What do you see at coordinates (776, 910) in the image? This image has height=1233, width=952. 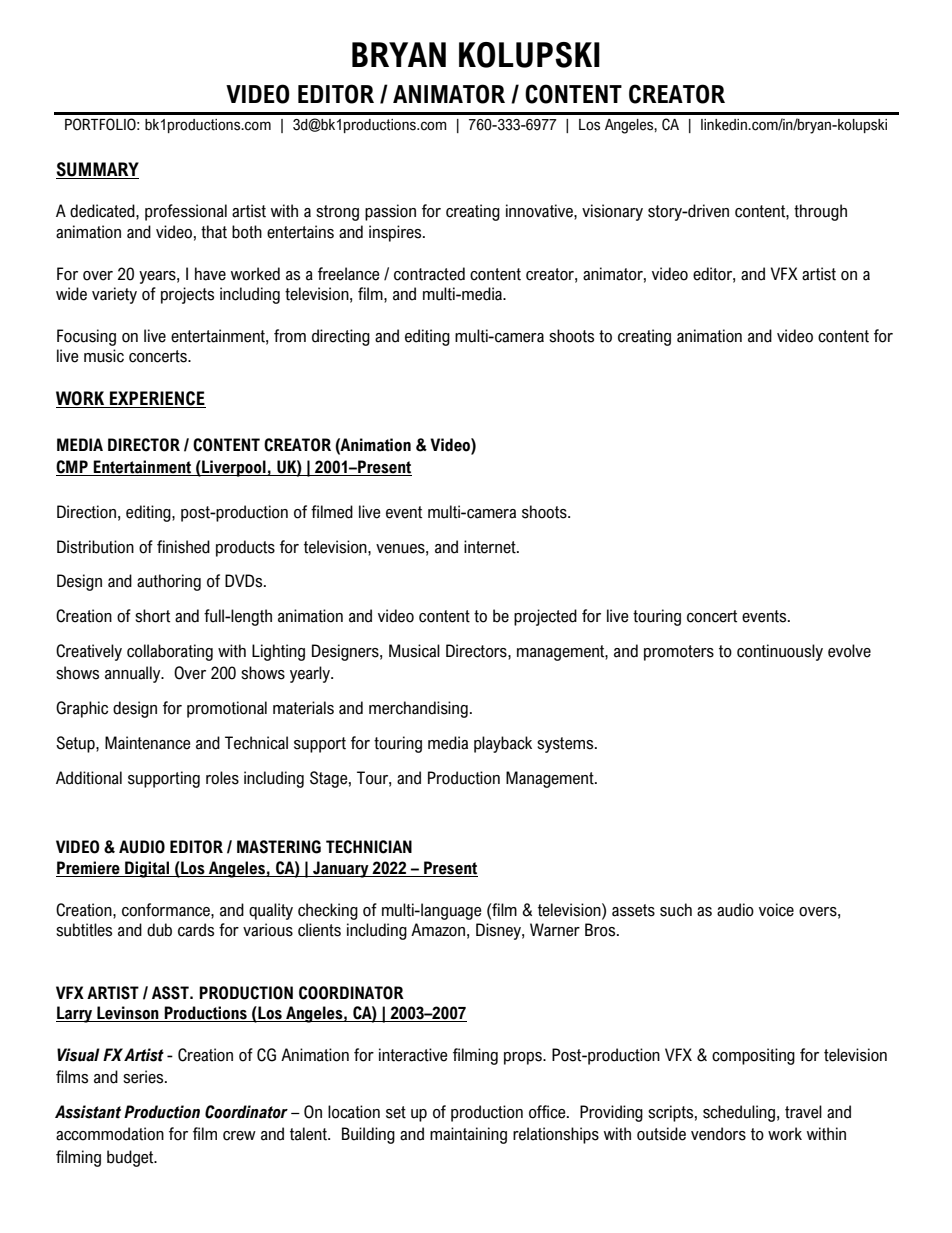 I see `voice` at bounding box center [776, 910].
